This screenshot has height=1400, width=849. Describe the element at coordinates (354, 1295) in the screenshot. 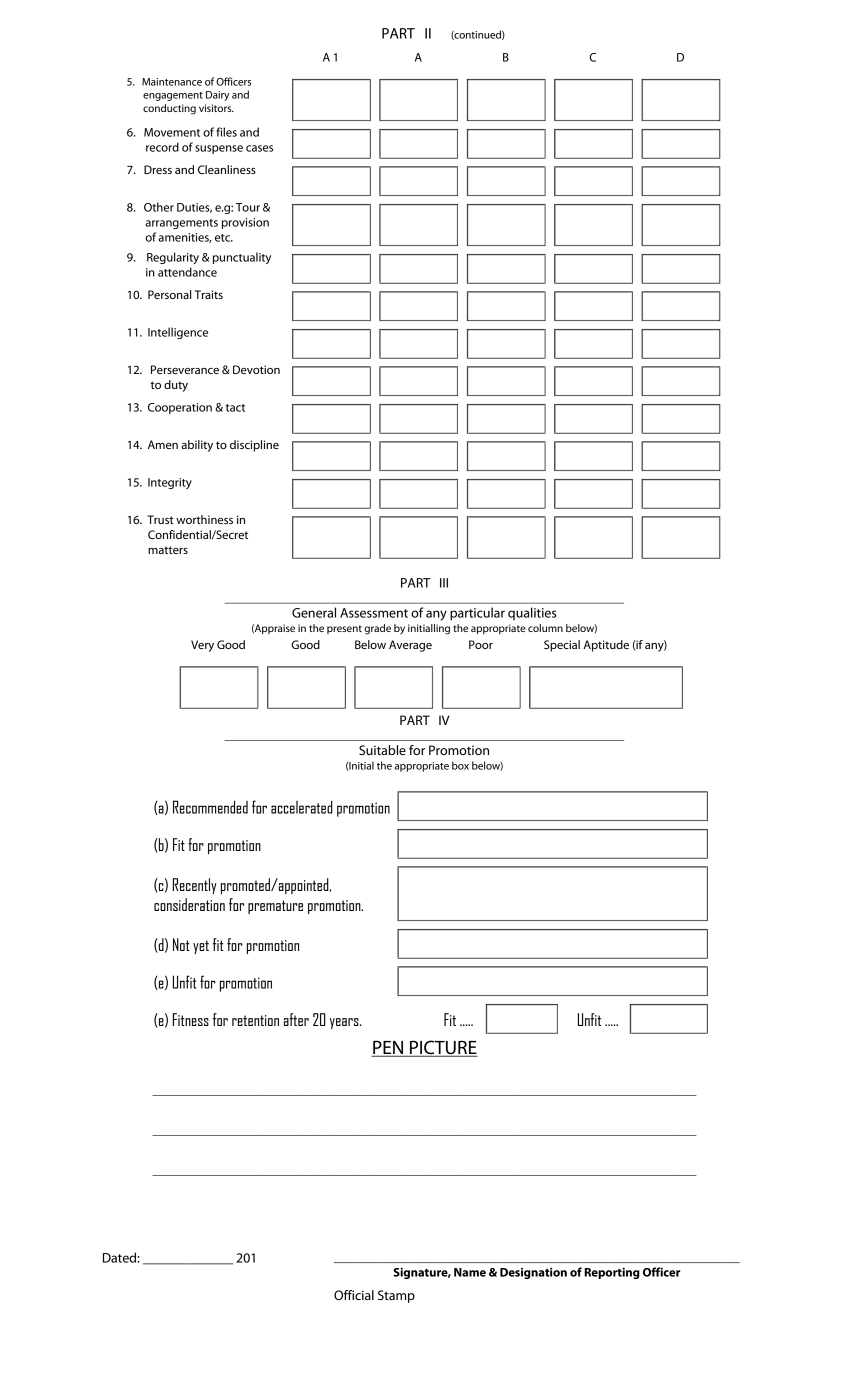

I see `Official` at that location.
